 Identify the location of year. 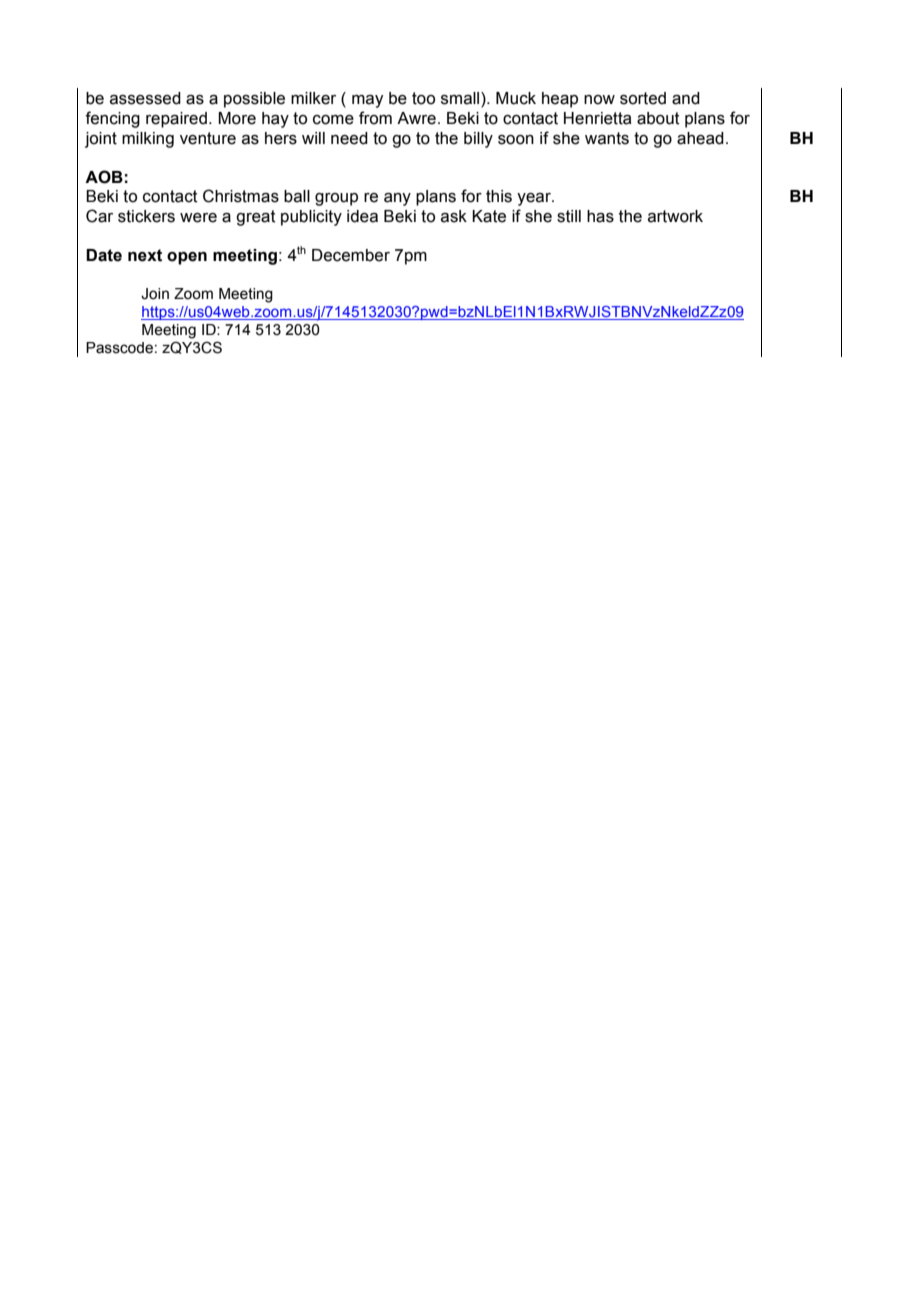
(535, 199).
